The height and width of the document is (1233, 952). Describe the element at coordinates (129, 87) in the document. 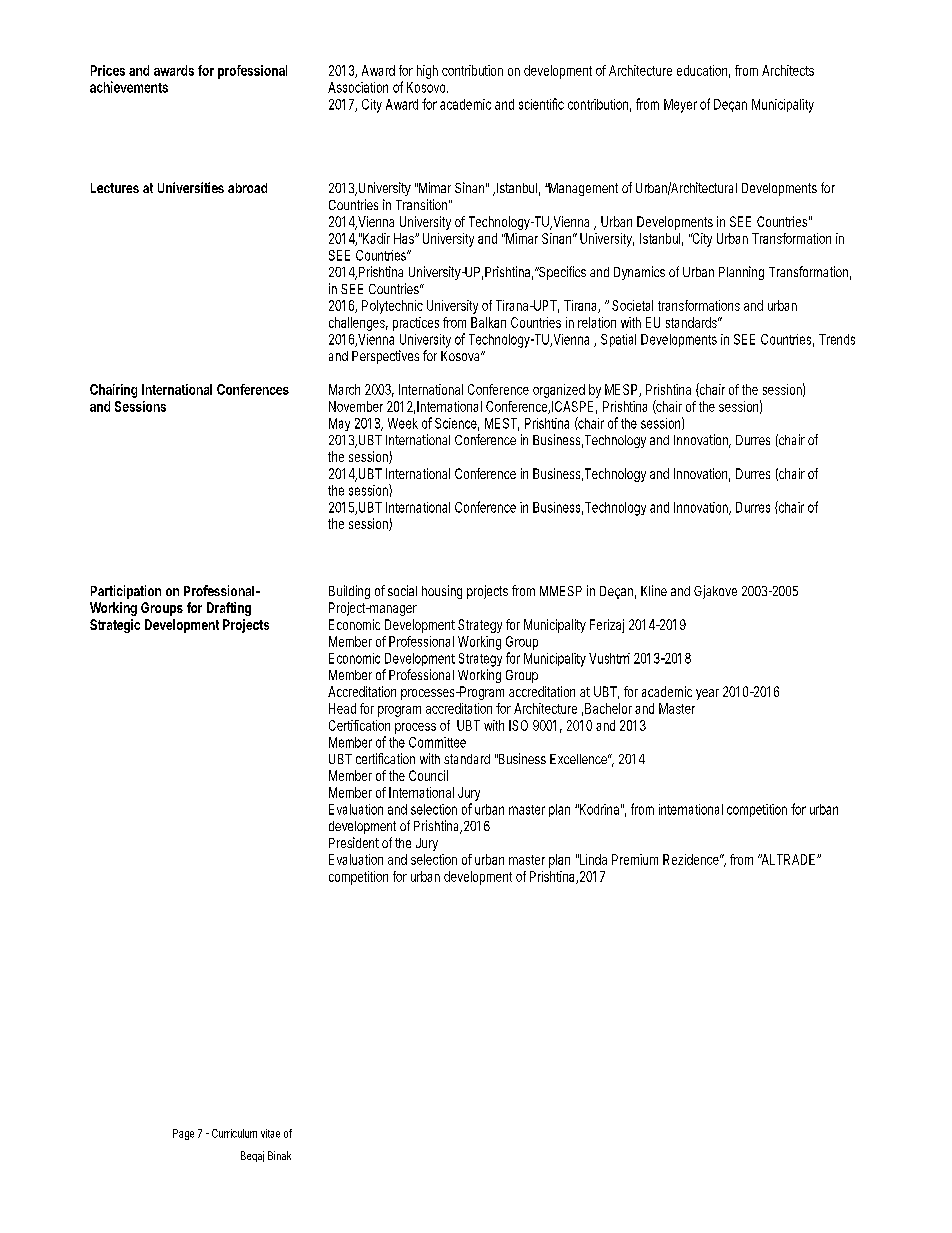

I see `achievements` at that location.
